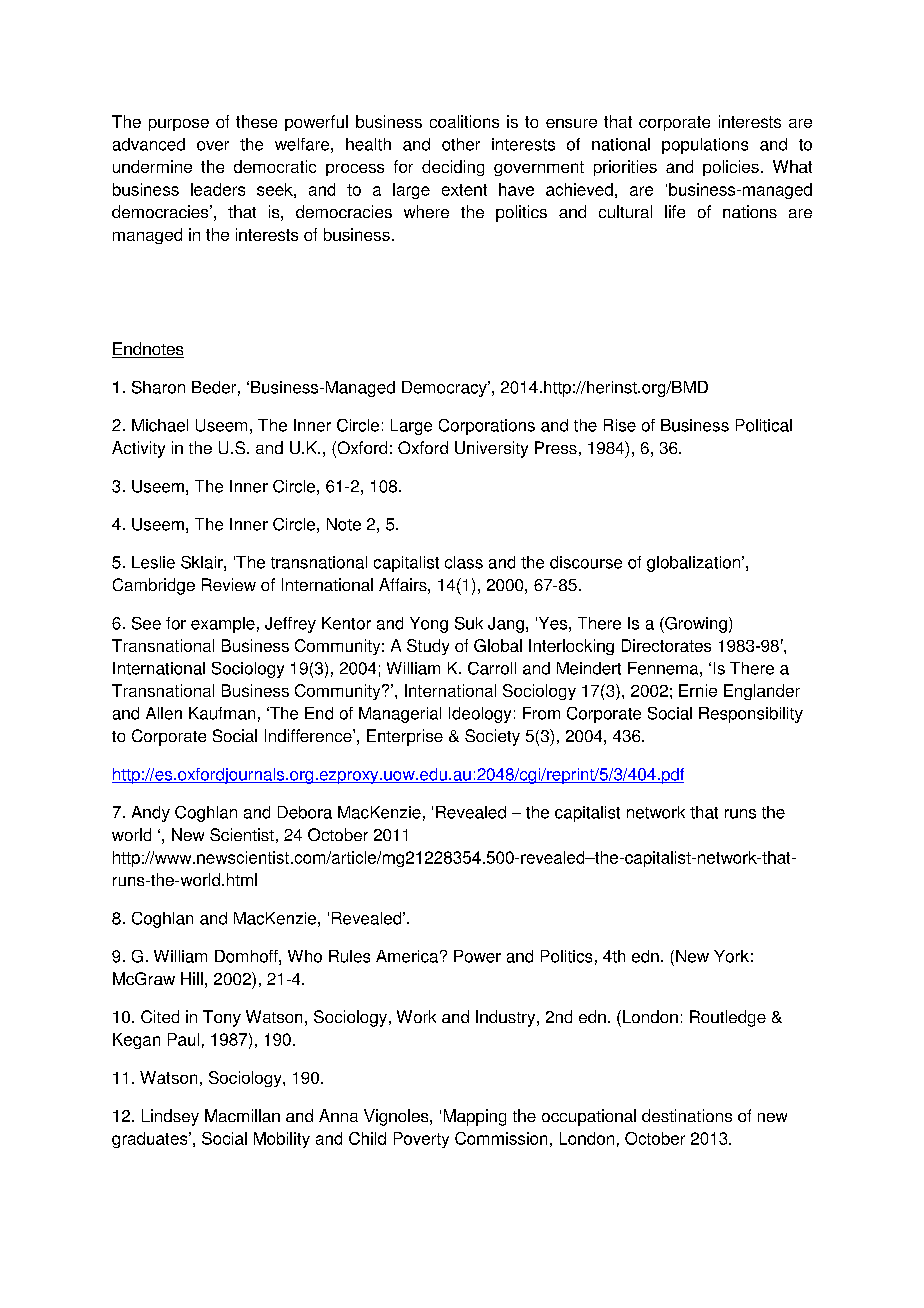 Image resolution: width=924 pixels, height=1308 pixels. What do you see at coordinates (461, 144) in the page?
I see `other` at bounding box center [461, 144].
